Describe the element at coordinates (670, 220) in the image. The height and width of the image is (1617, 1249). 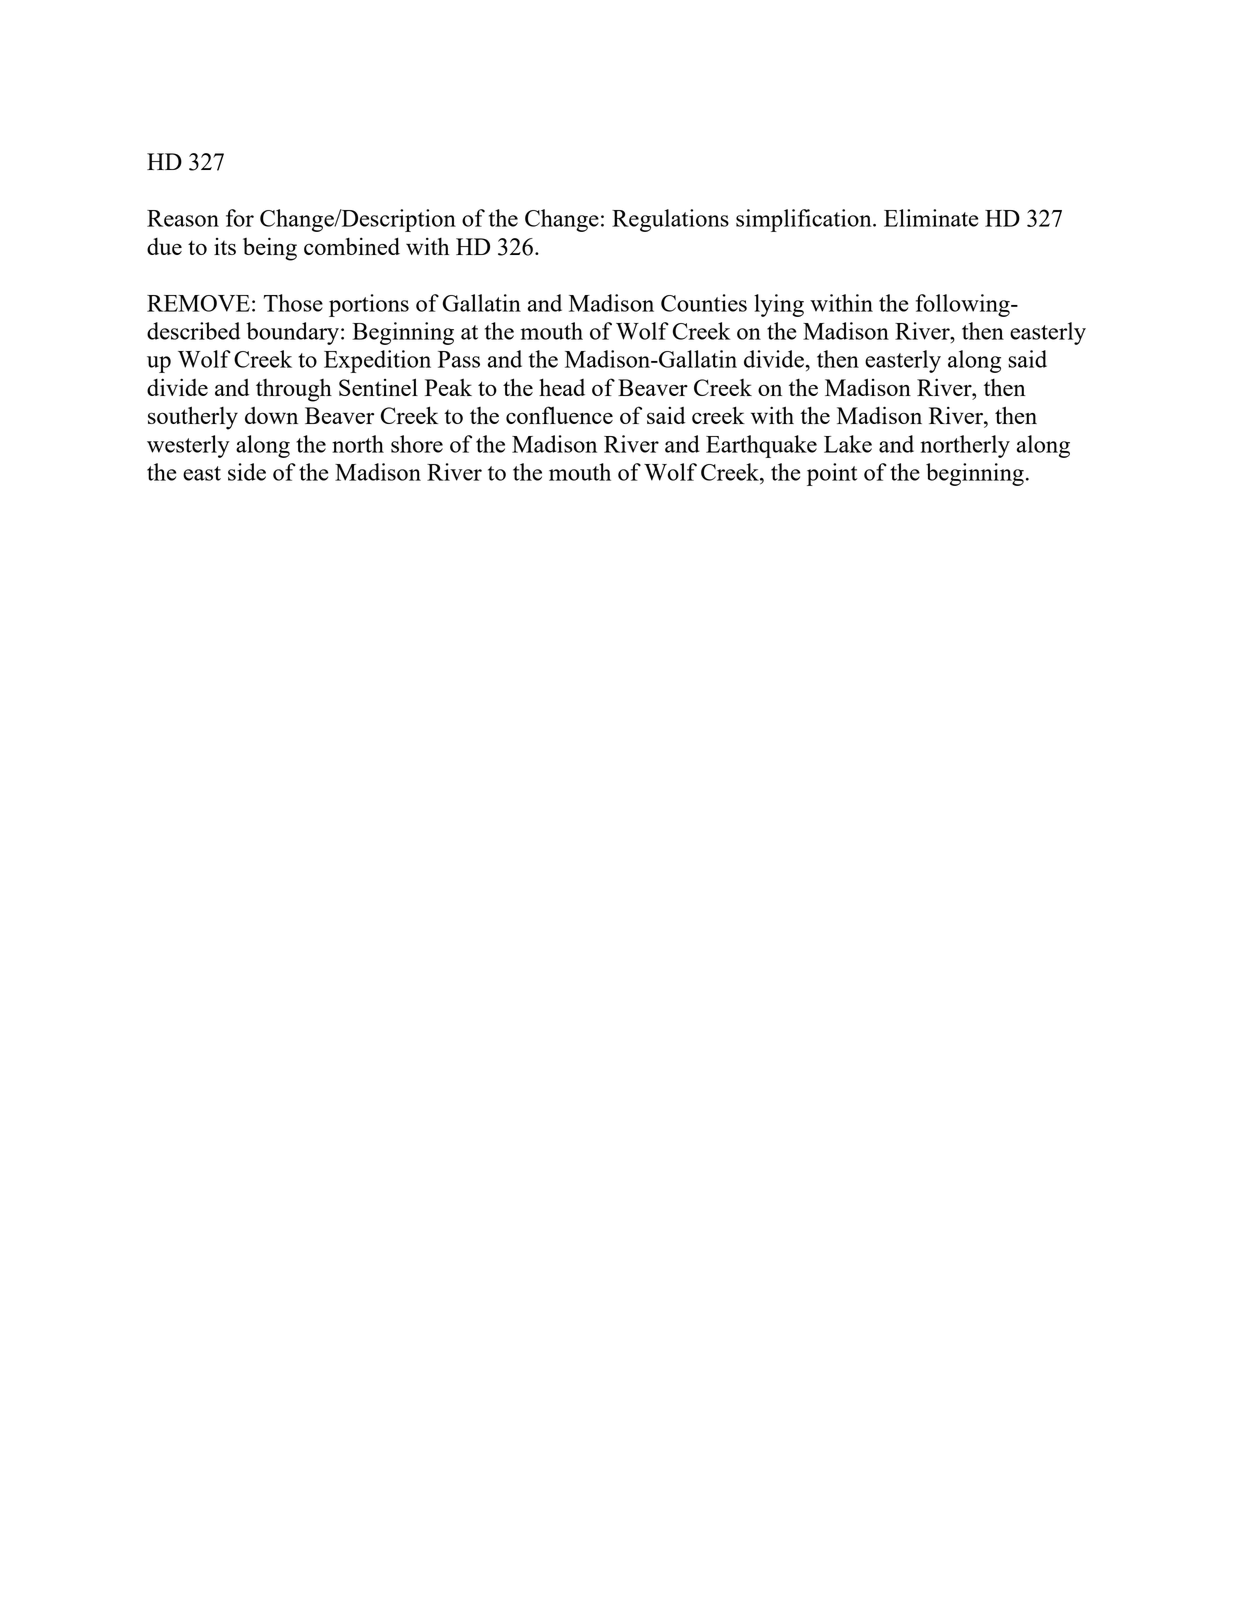
I see `Regulations` at that location.
